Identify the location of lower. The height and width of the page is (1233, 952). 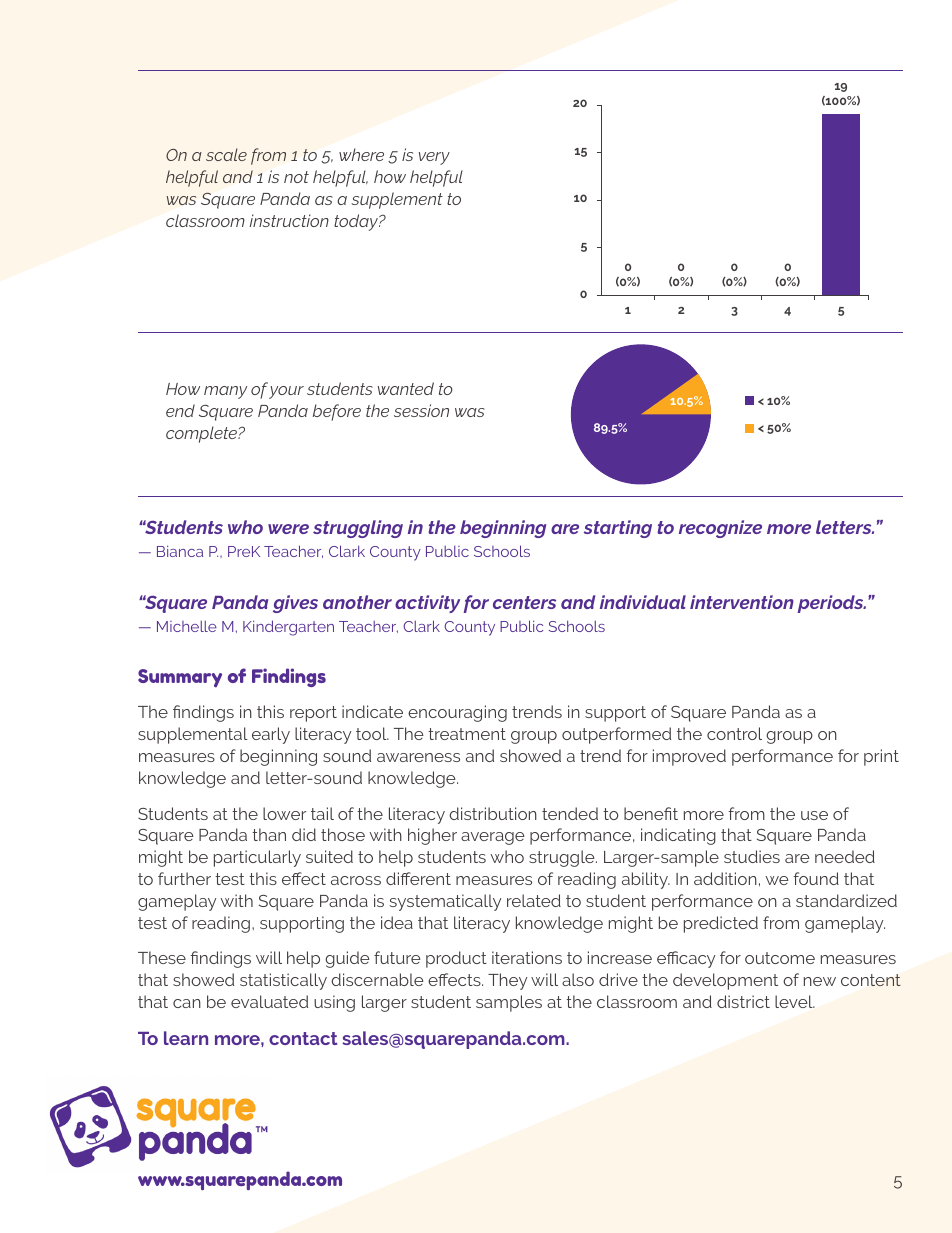
(284, 813).
